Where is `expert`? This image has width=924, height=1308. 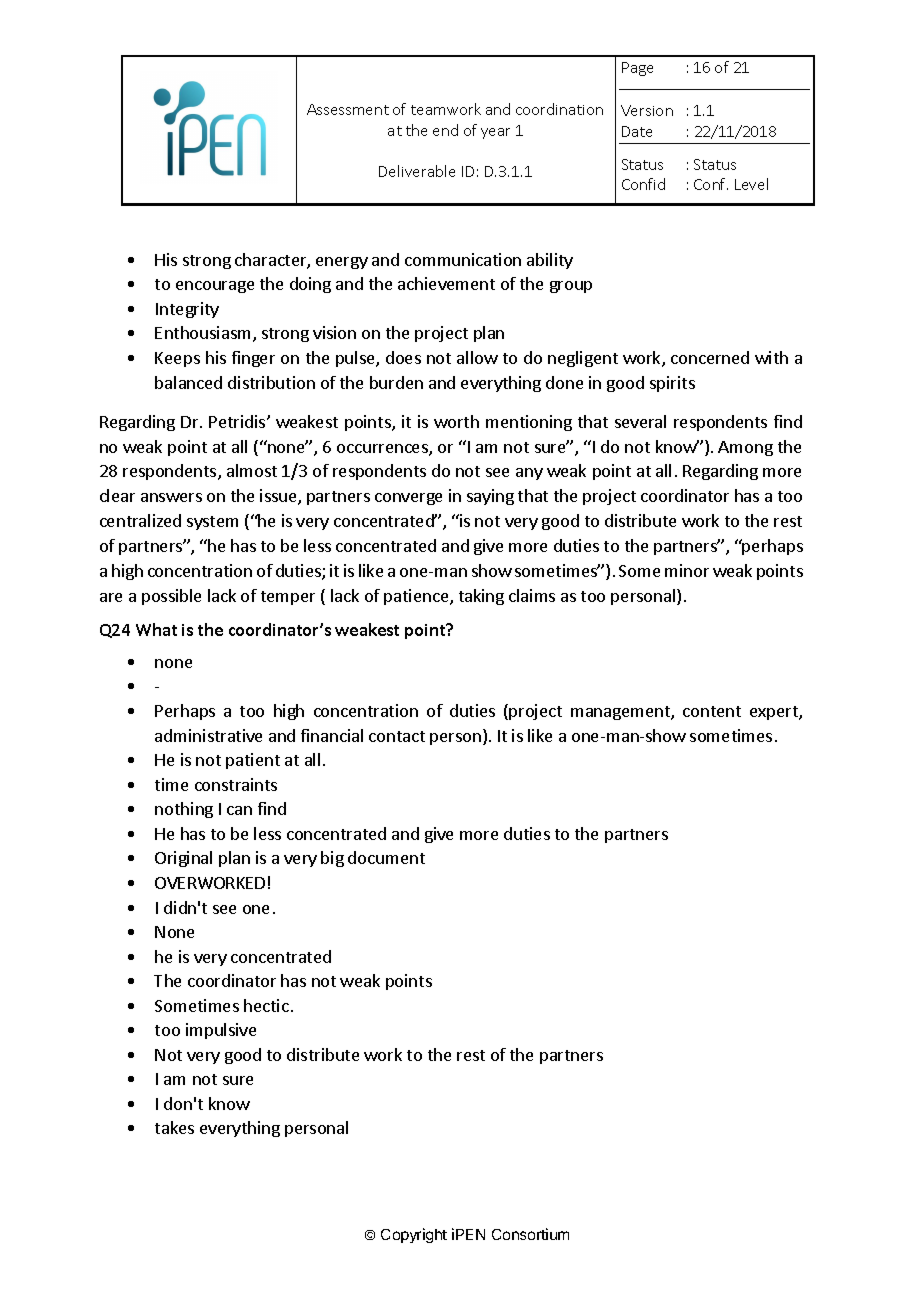 expert is located at coordinates (775, 713).
